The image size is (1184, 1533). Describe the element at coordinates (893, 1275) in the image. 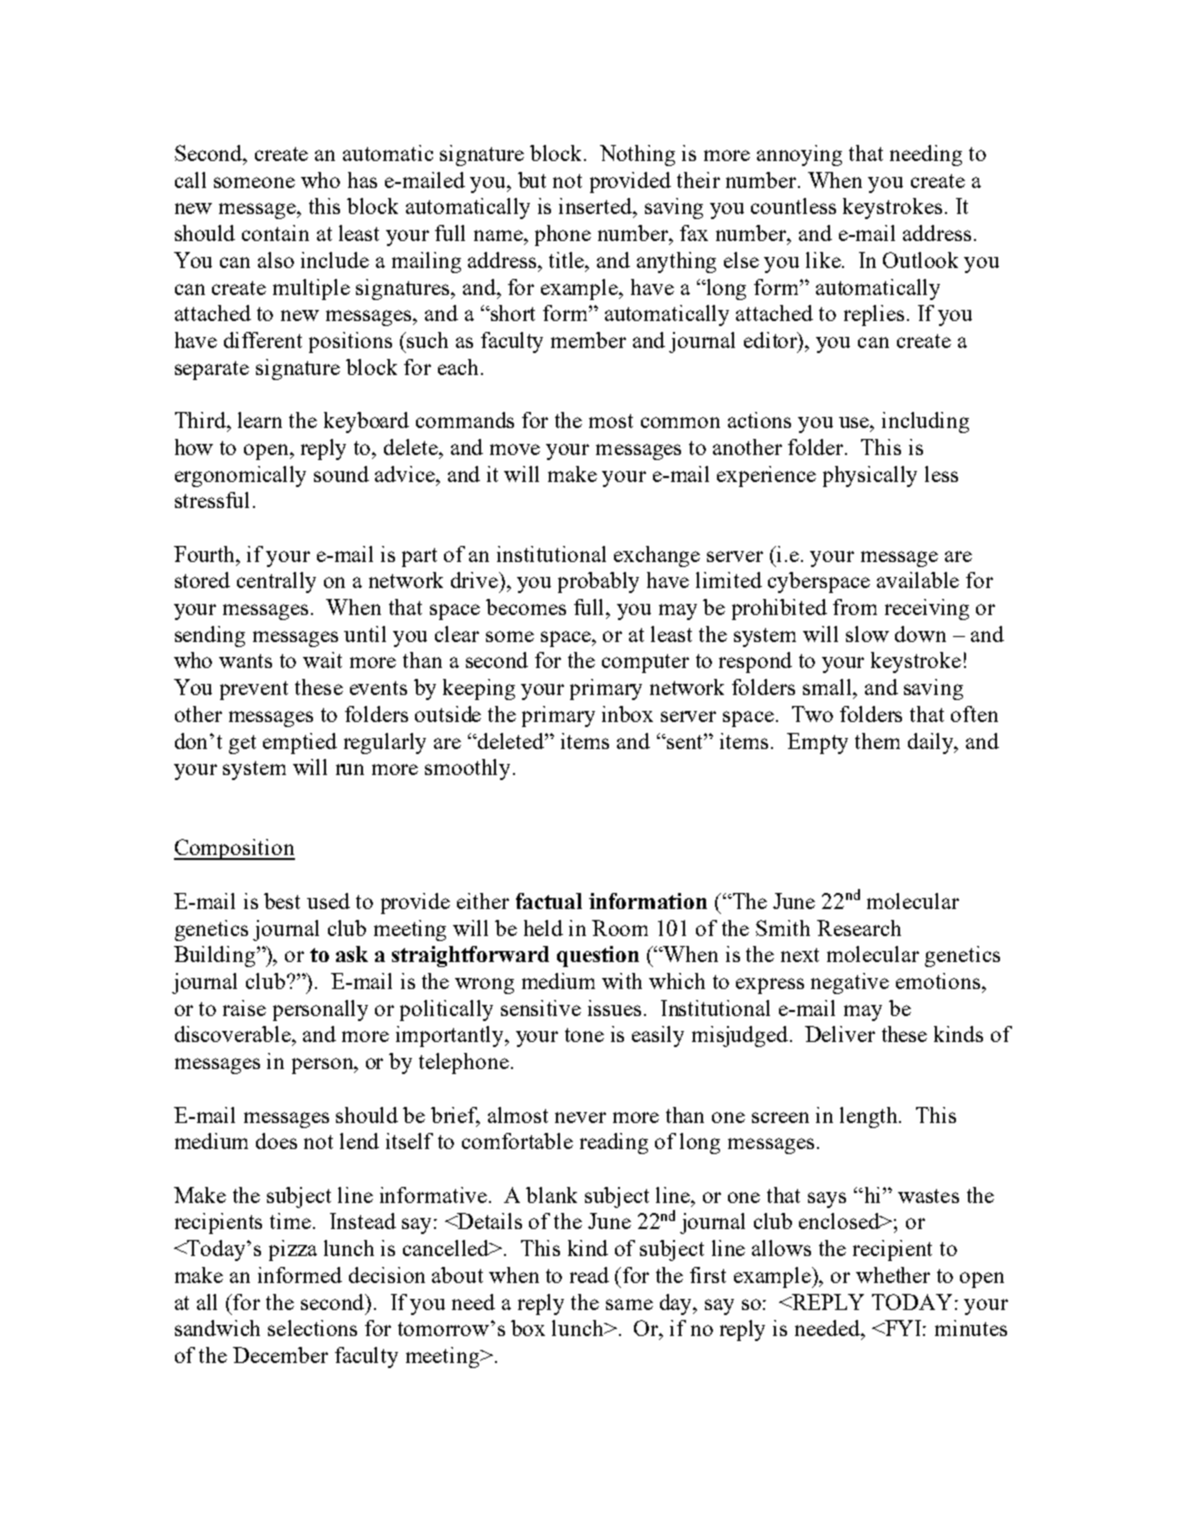

I see `whether` at that location.
